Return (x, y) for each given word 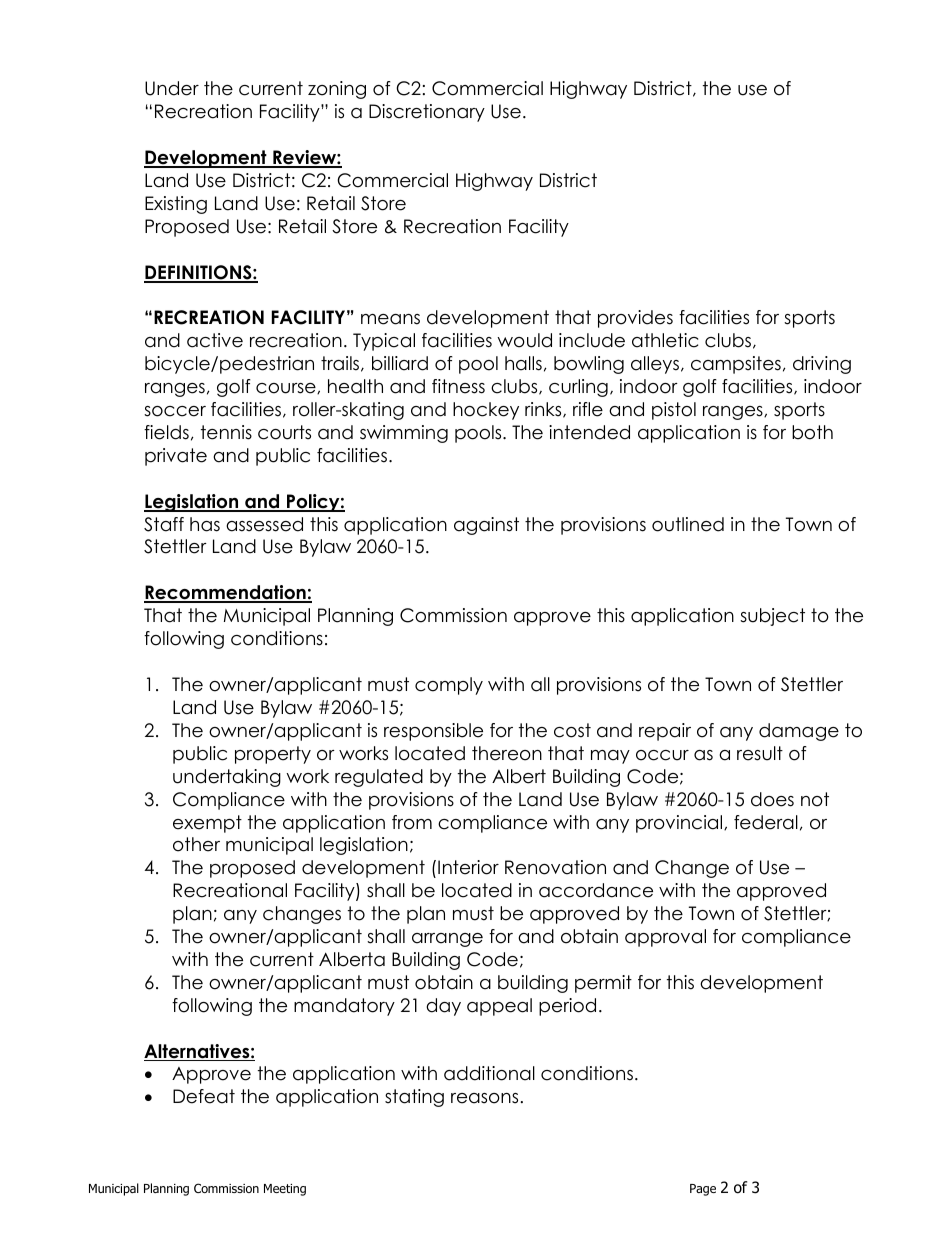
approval (665, 938)
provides (635, 319)
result (760, 753)
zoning (337, 90)
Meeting (285, 1190)
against (486, 526)
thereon (507, 753)
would (524, 340)
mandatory (344, 1007)
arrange (447, 940)
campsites (736, 365)
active (215, 340)
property (273, 755)
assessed (264, 524)
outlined (688, 524)
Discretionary (427, 113)
